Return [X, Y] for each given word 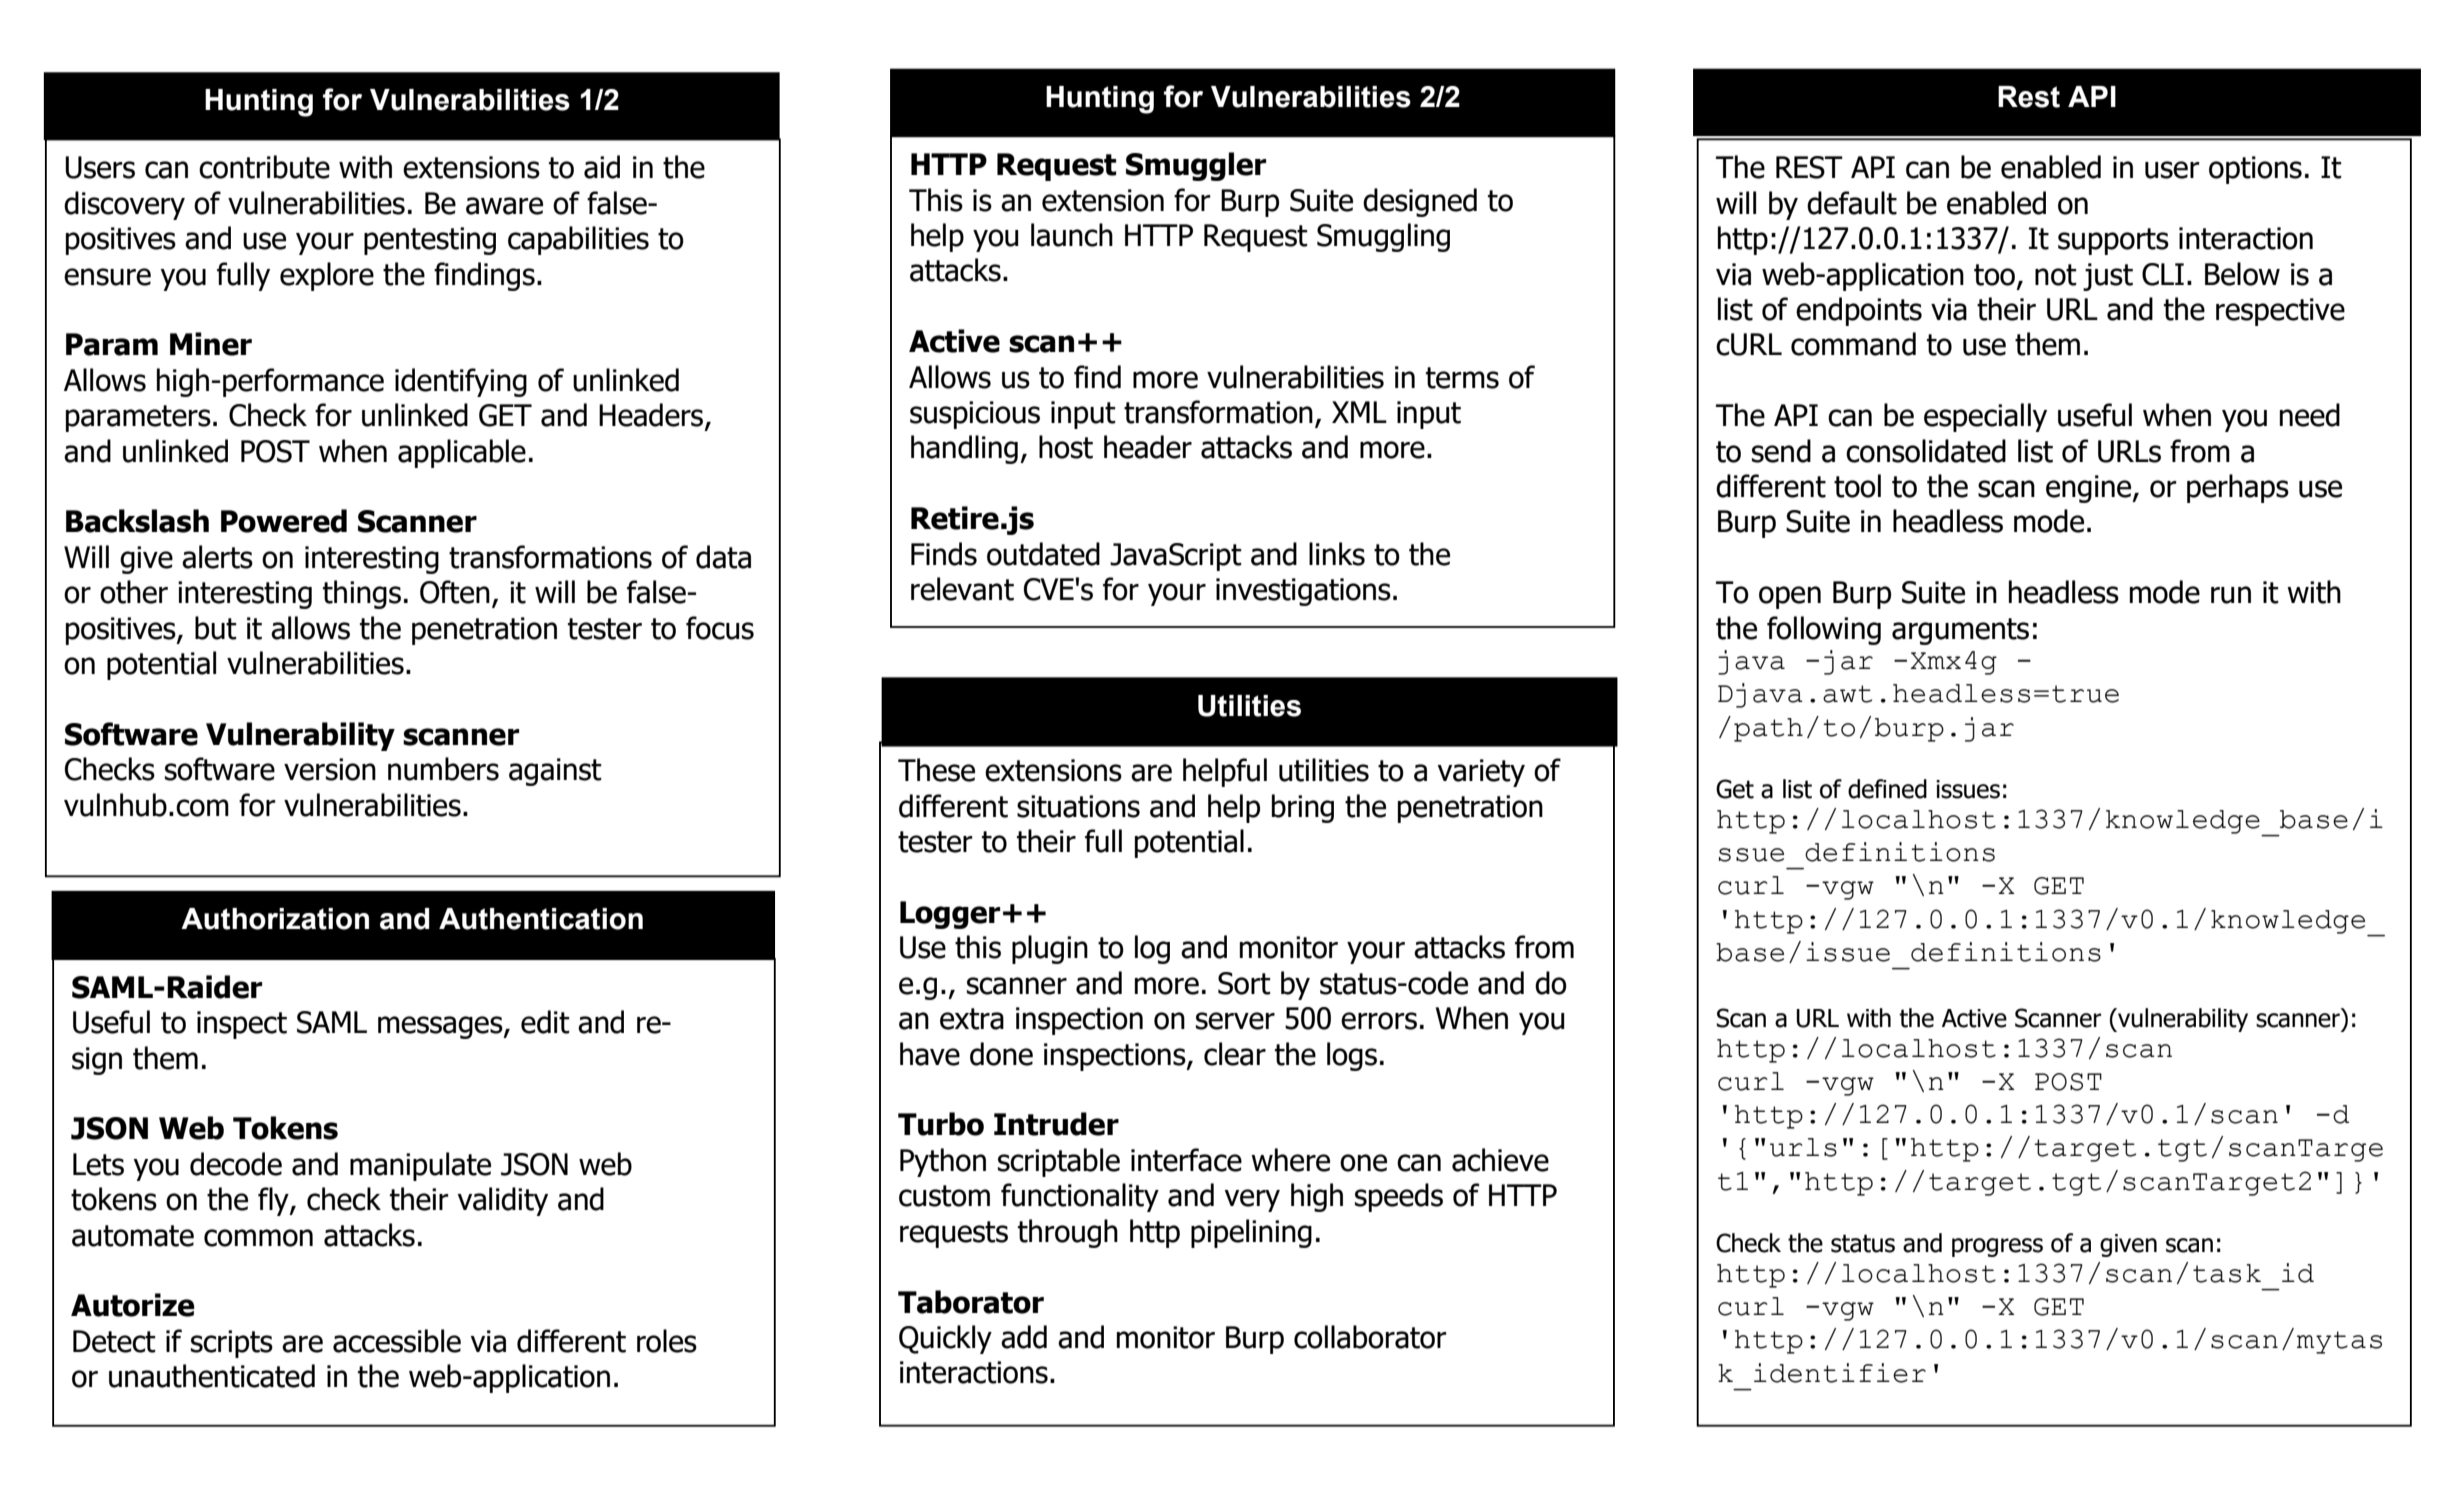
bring [1303, 808]
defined [1887, 789]
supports [2113, 241]
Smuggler [1196, 166]
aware [504, 206]
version [330, 769]
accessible [397, 1341]
